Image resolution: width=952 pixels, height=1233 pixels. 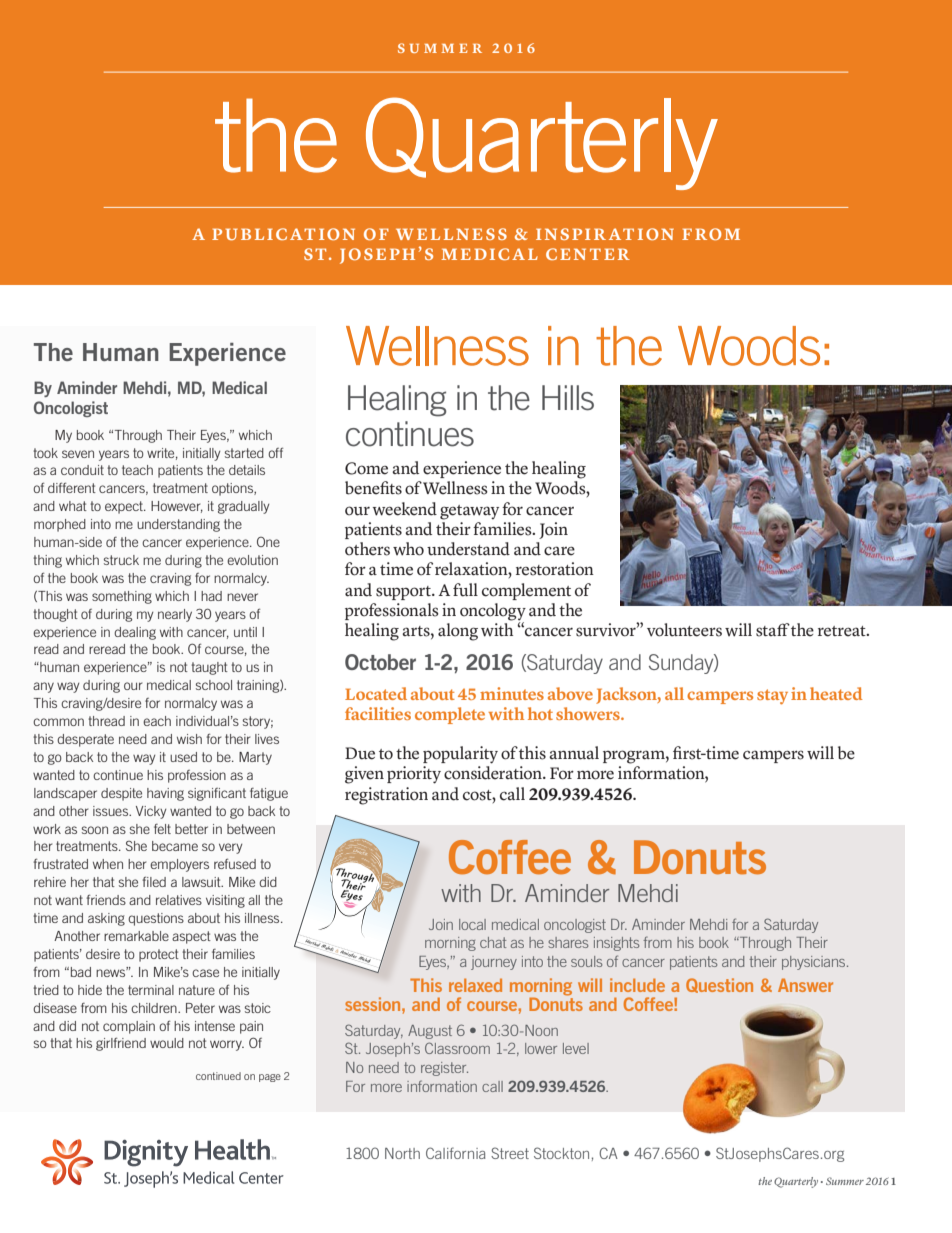 I want to click on priority, so click(x=414, y=775).
